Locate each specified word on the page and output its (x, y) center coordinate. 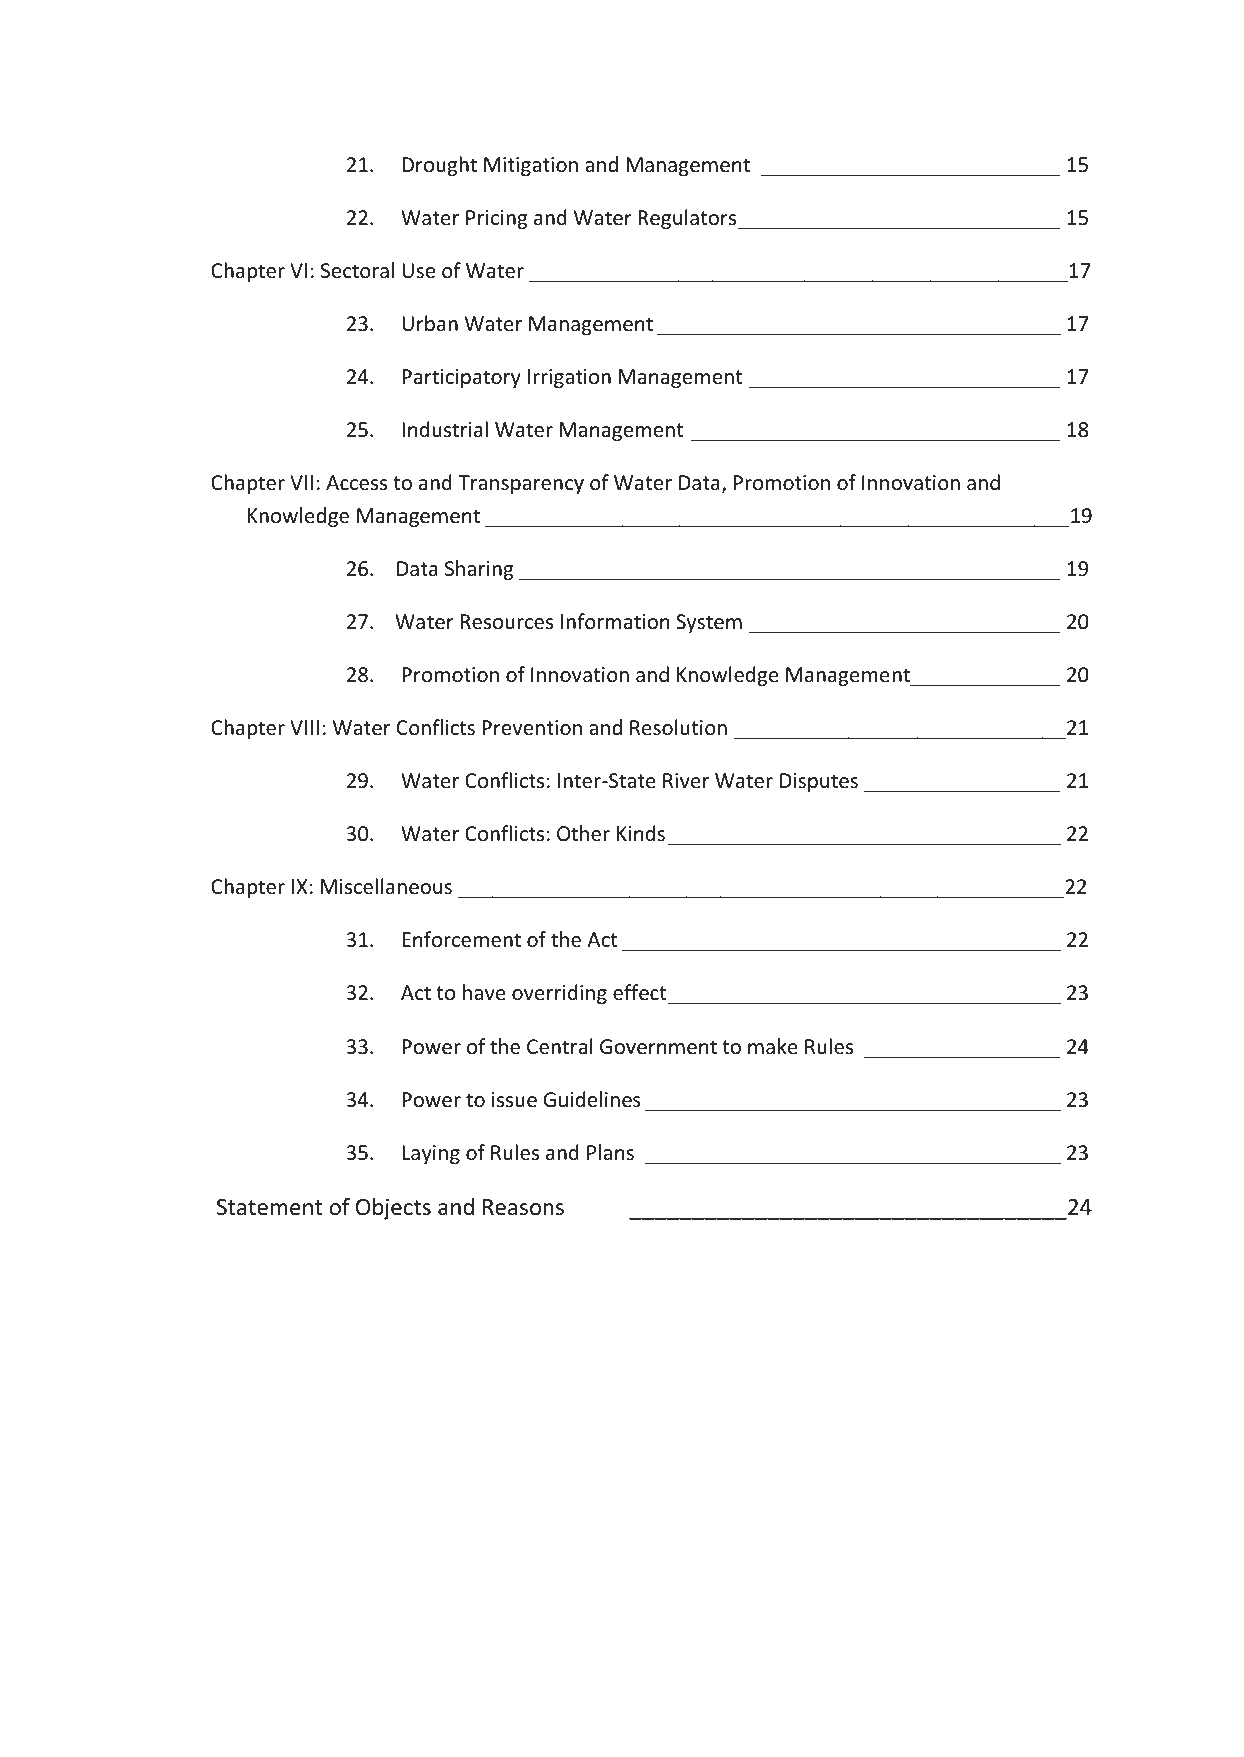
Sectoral (357, 270)
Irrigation (569, 378)
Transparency (521, 484)
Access (356, 483)
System (709, 623)
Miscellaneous (386, 886)
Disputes (819, 782)
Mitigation (531, 166)
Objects (393, 1209)
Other (583, 833)
